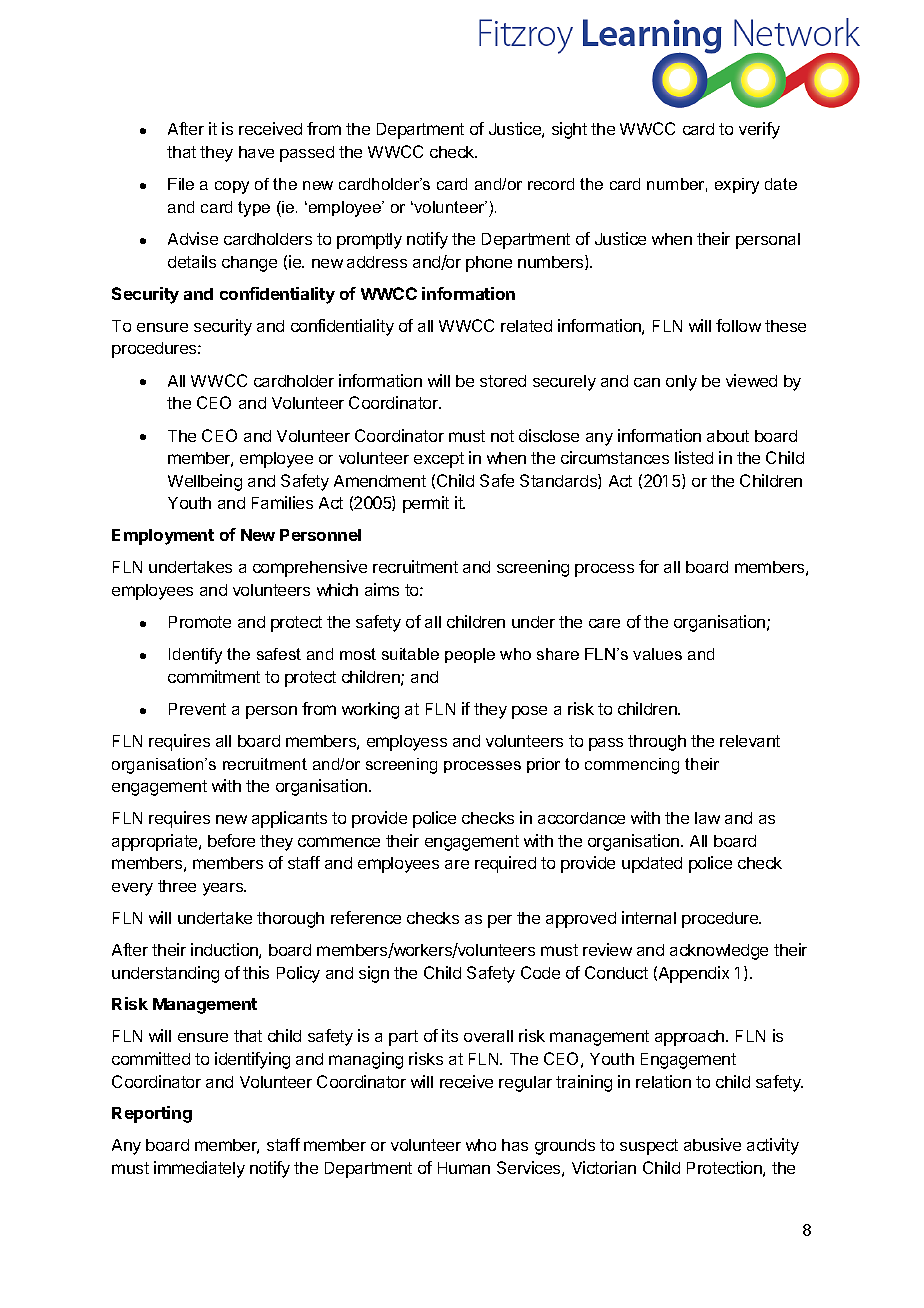  Describe the element at coordinates (503, 381) in the document. I see `stored` at that location.
